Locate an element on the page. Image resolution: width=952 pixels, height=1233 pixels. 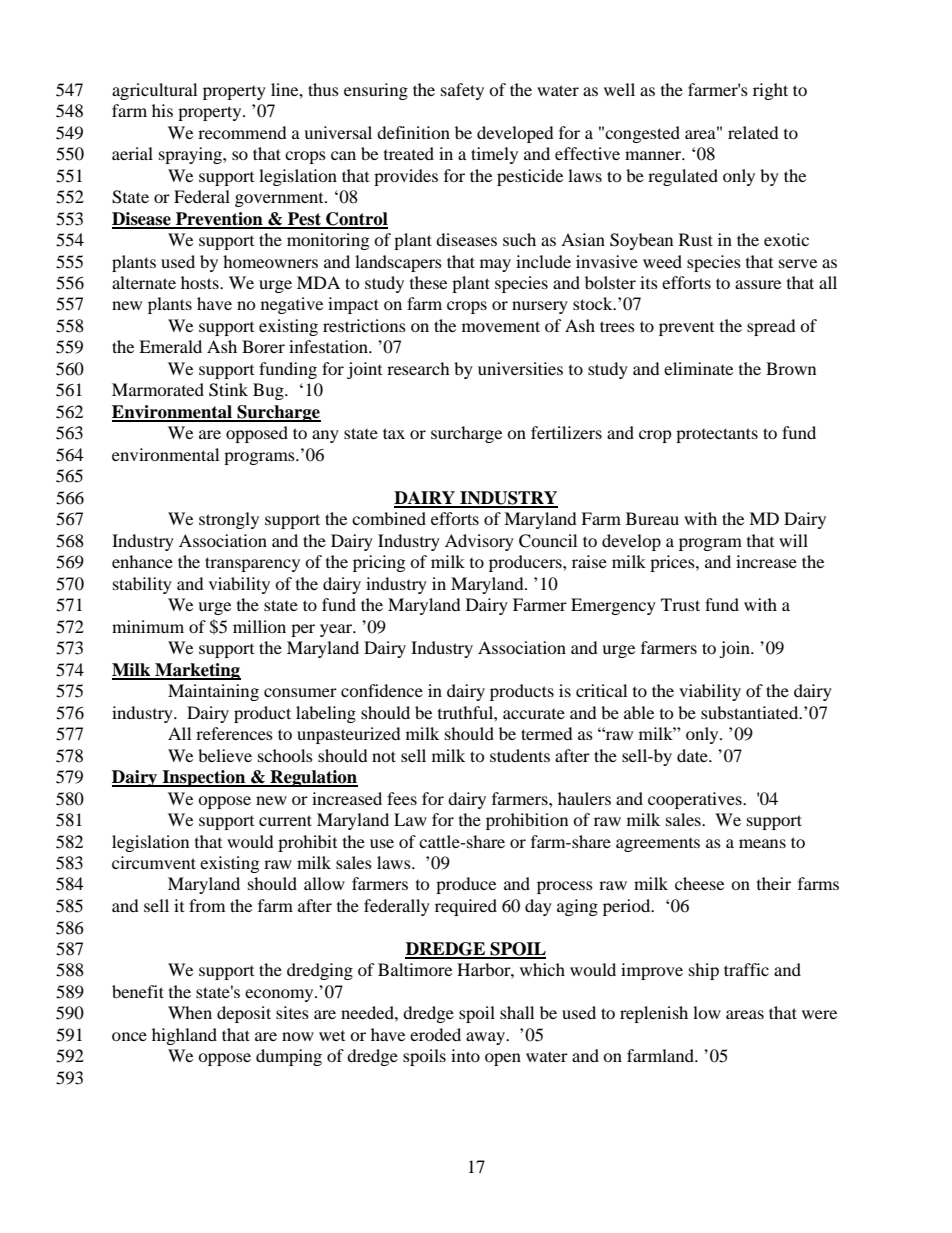
transparency is located at coordinates (252, 564).
